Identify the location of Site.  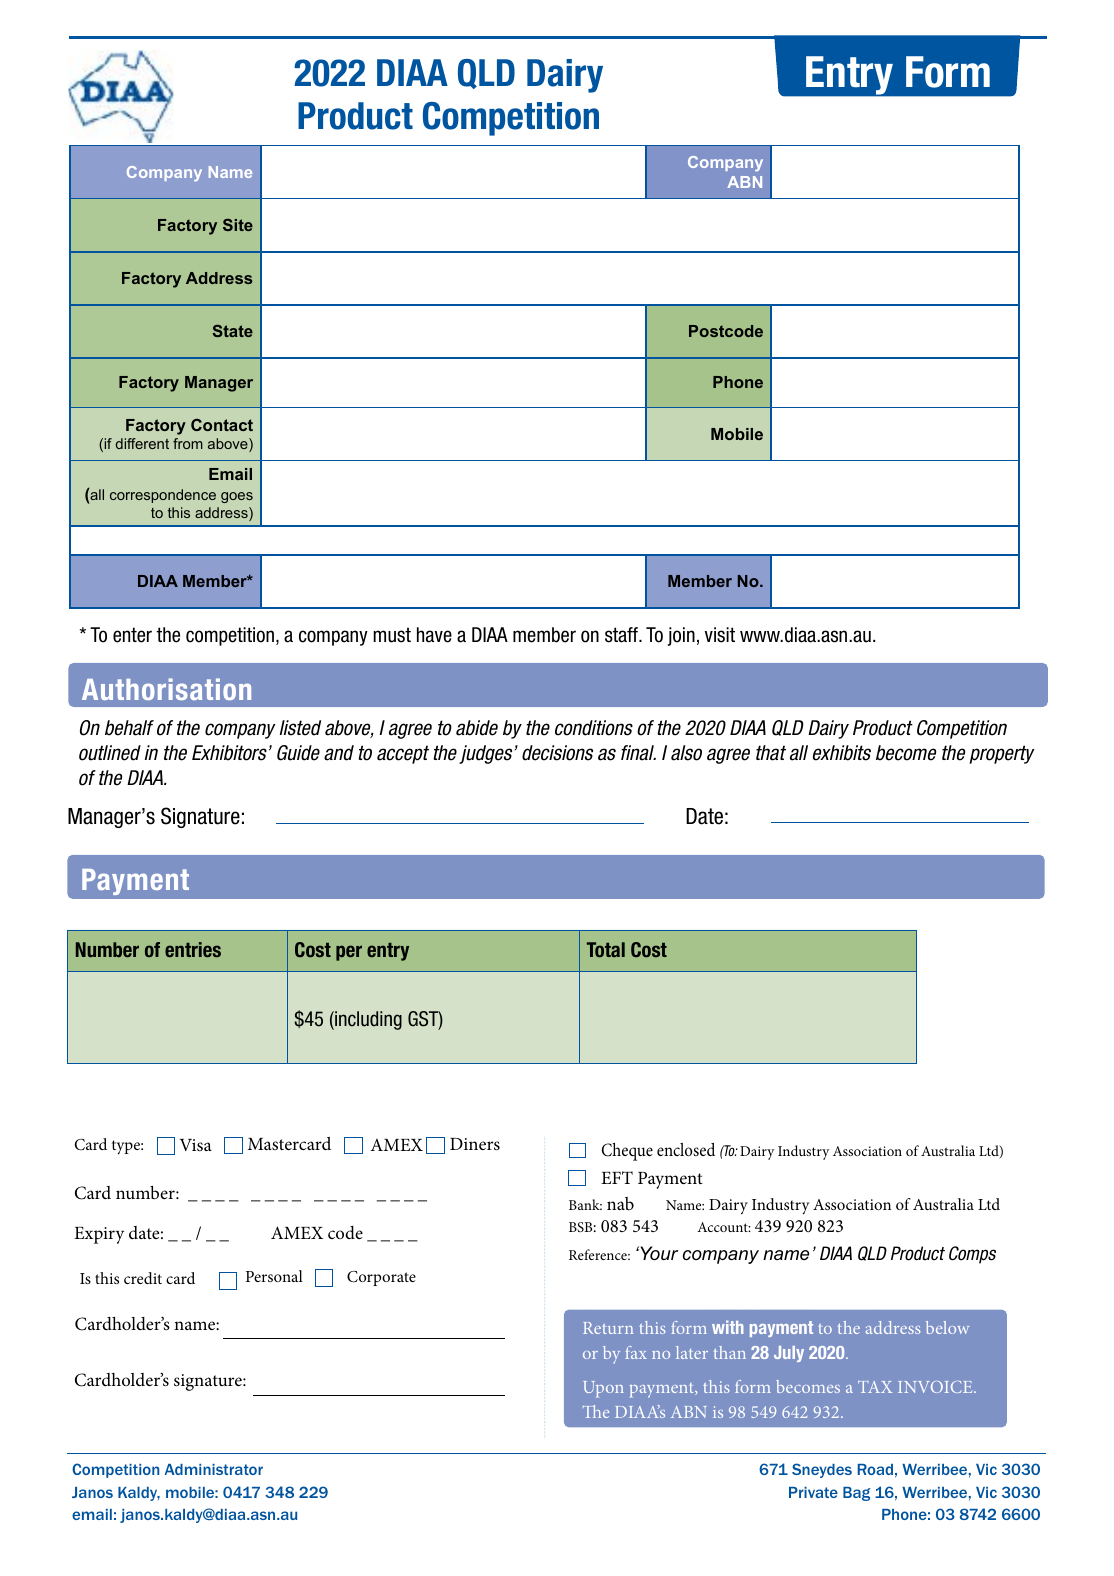
(238, 225).
